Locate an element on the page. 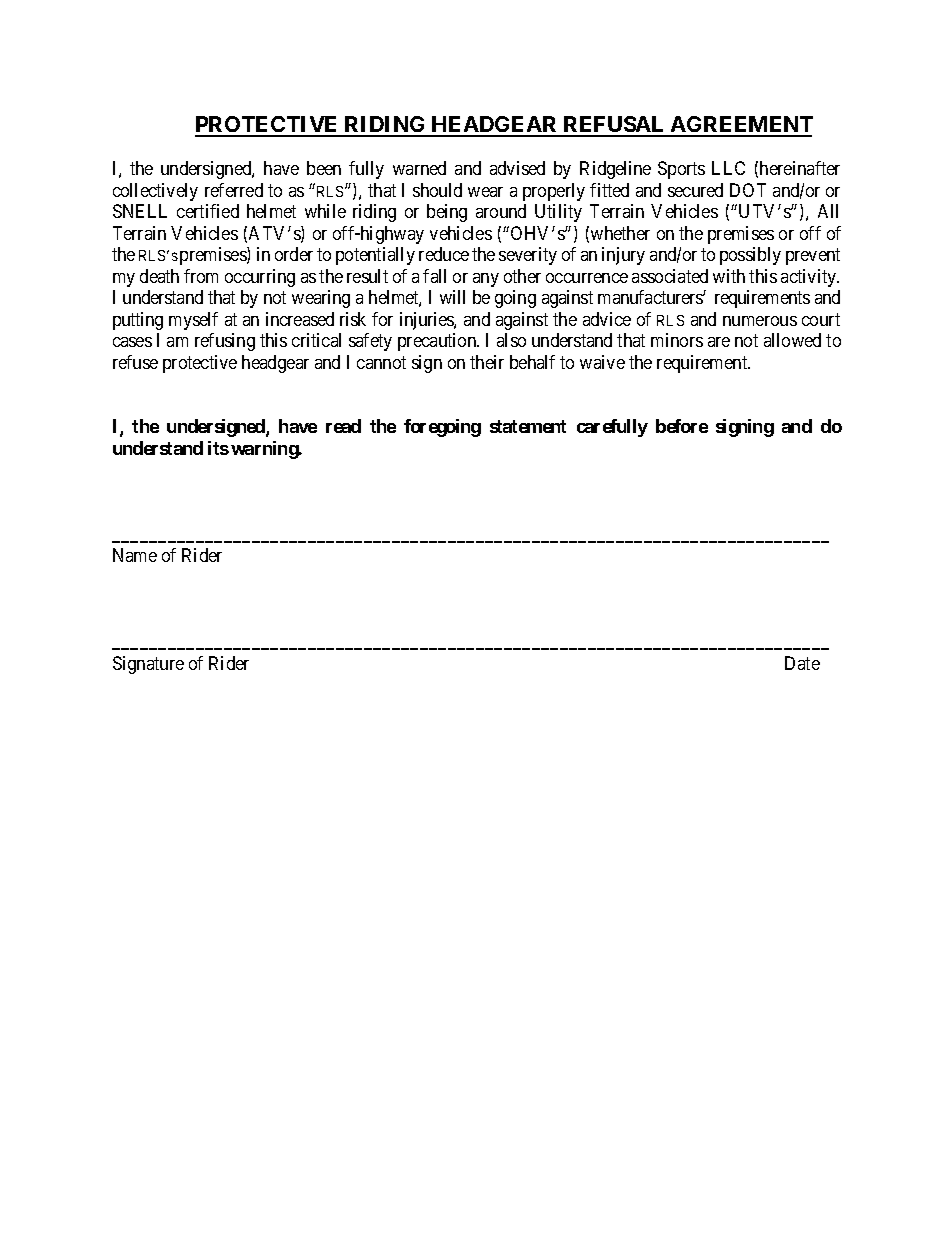 The image size is (952, 1233). referred is located at coordinates (234, 190).
